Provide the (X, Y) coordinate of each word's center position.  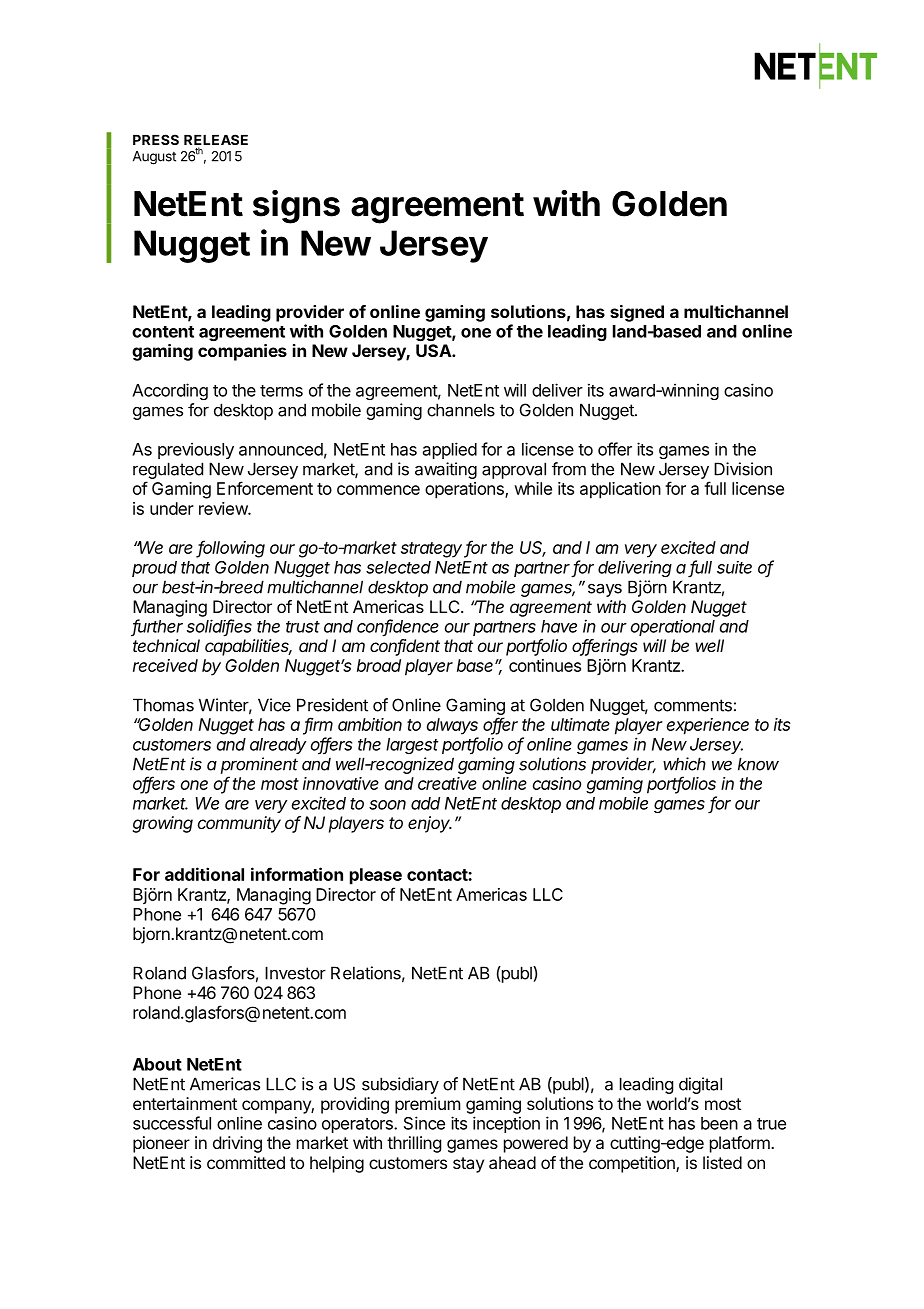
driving (237, 1144)
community (239, 824)
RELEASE (216, 141)
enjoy (430, 824)
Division (743, 469)
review (224, 508)
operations (465, 490)
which (684, 764)
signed (637, 313)
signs (296, 207)
